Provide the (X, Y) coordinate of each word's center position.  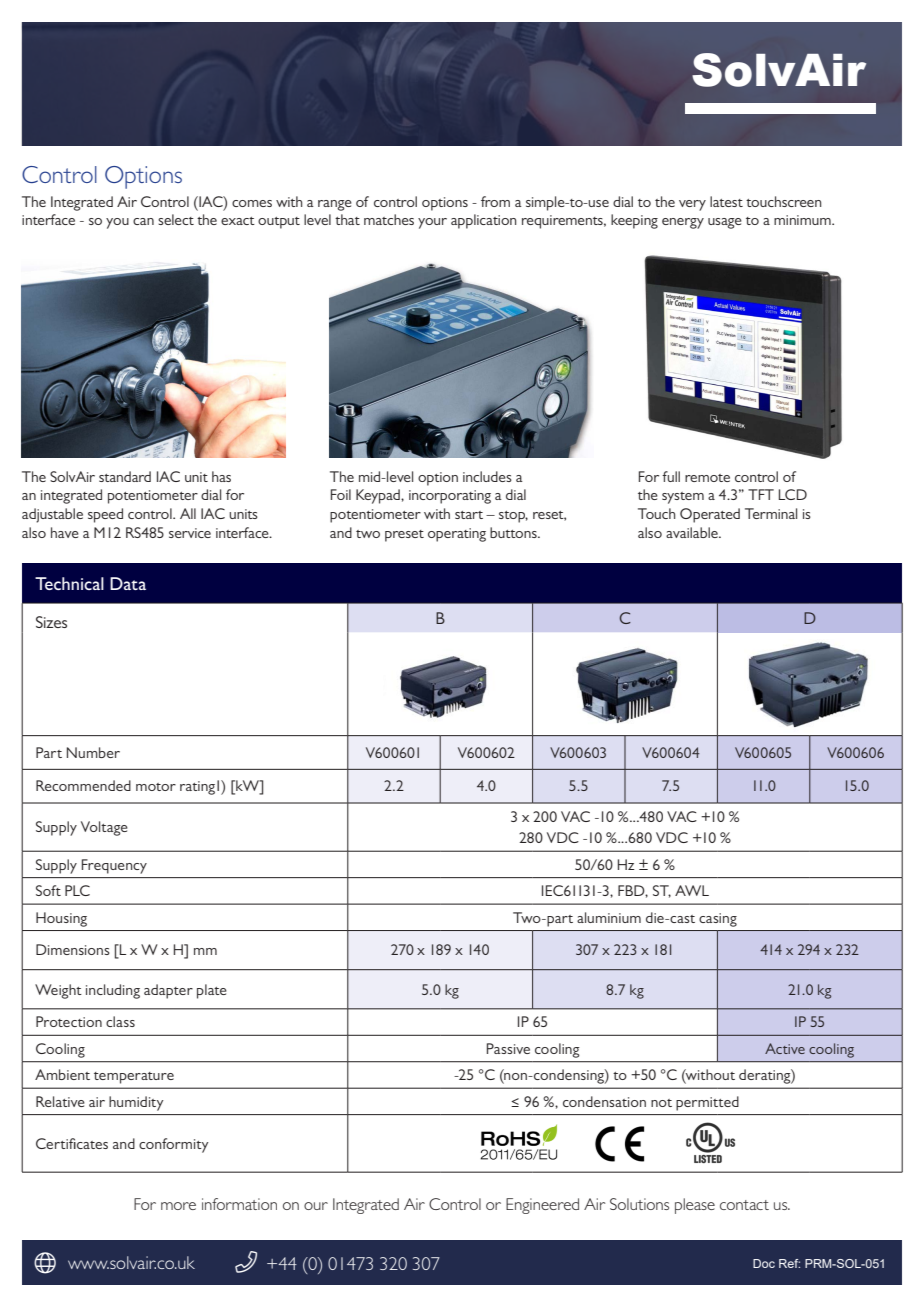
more (178, 1206)
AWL (692, 890)
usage (725, 223)
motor (156, 787)
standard (125, 476)
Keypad (379, 496)
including (113, 991)
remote (707, 478)
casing (718, 920)
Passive (508, 1048)
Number (93, 752)
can (143, 221)
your (432, 223)
